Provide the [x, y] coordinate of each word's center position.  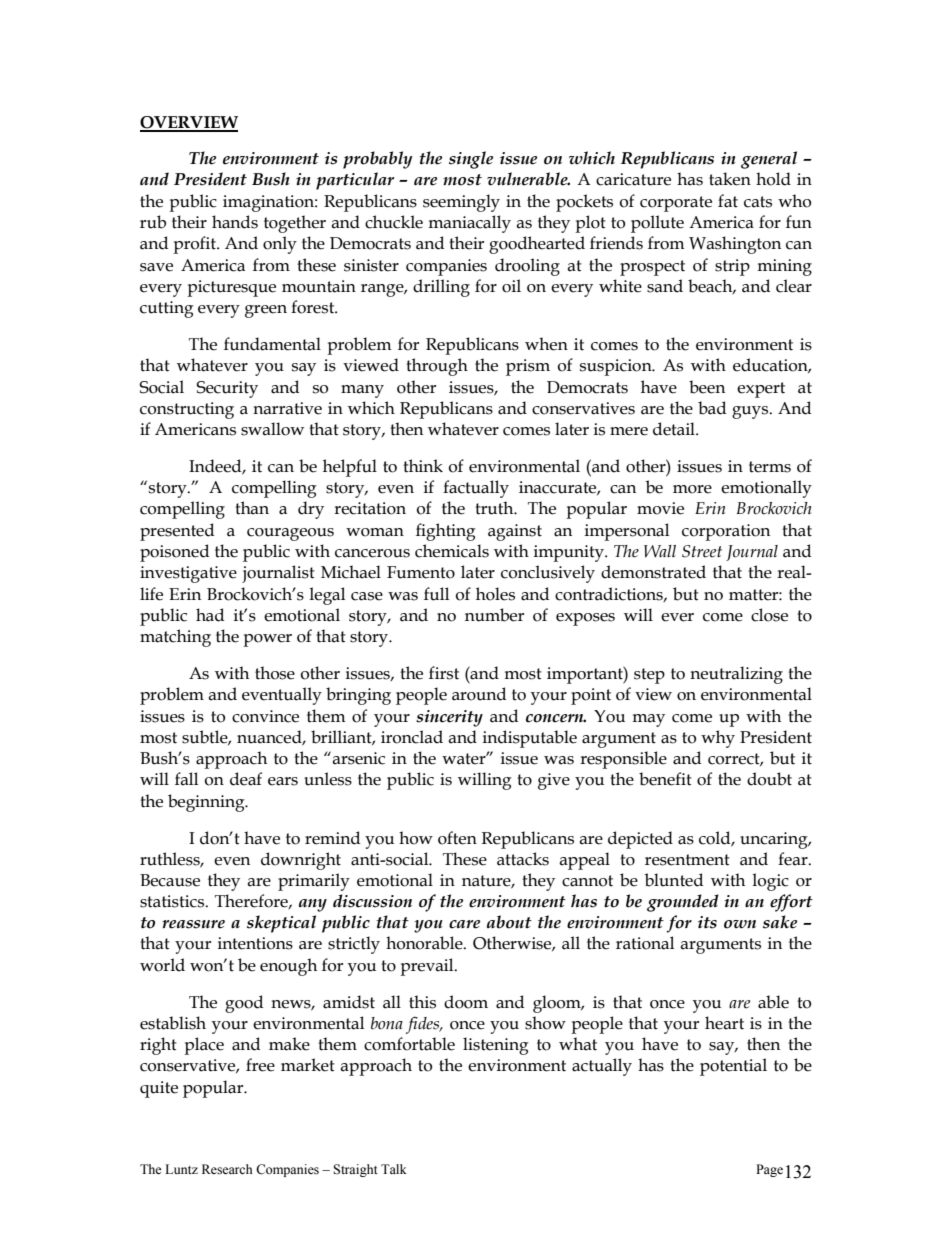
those [275, 673]
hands [235, 222]
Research [227, 1169]
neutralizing [736, 675]
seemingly [461, 203]
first [444, 673]
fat [728, 201]
